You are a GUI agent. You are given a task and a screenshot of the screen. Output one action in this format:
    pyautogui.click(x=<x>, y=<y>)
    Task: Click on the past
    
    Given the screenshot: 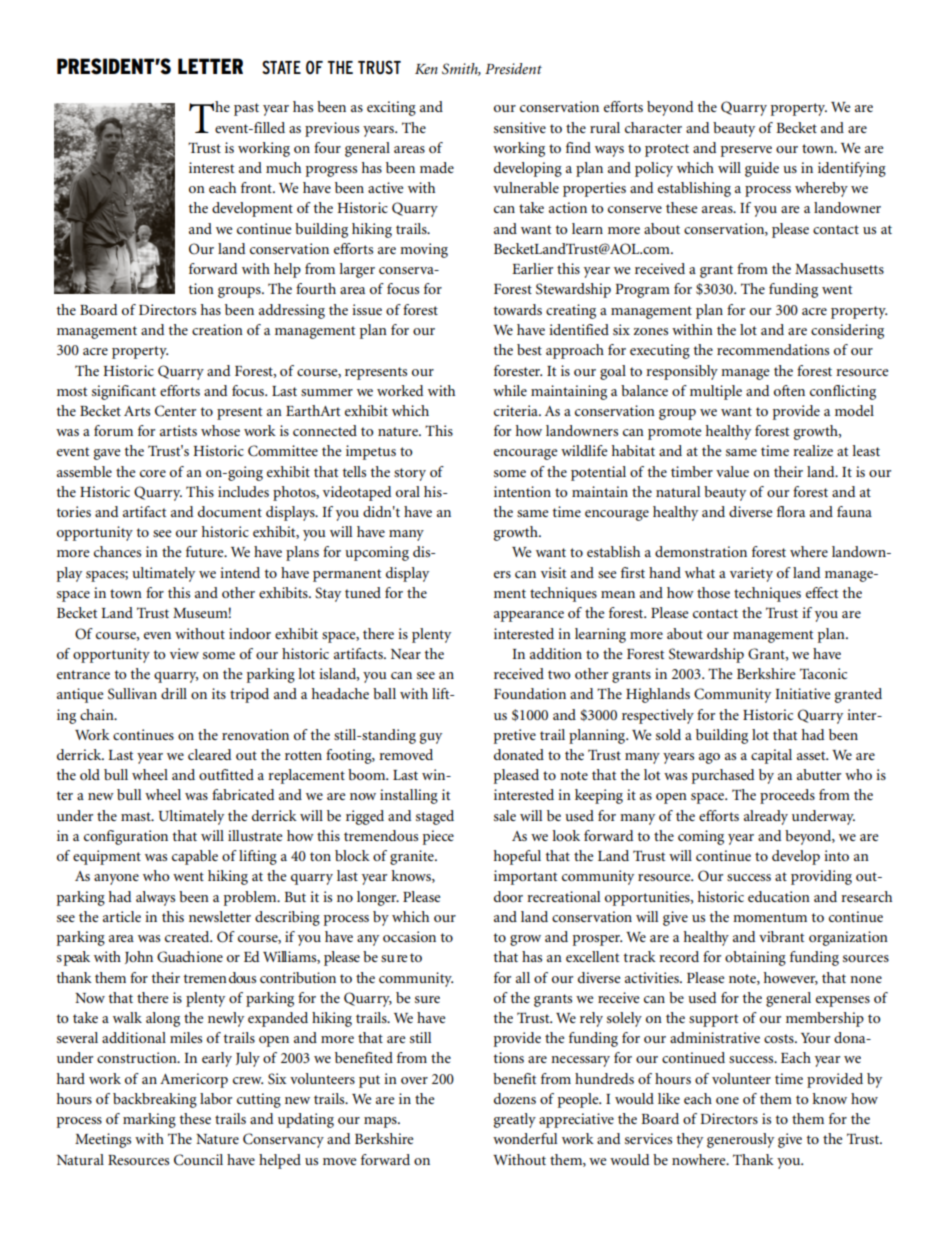 What is the action you would take?
    pyautogui.click(x=246, y=109)
